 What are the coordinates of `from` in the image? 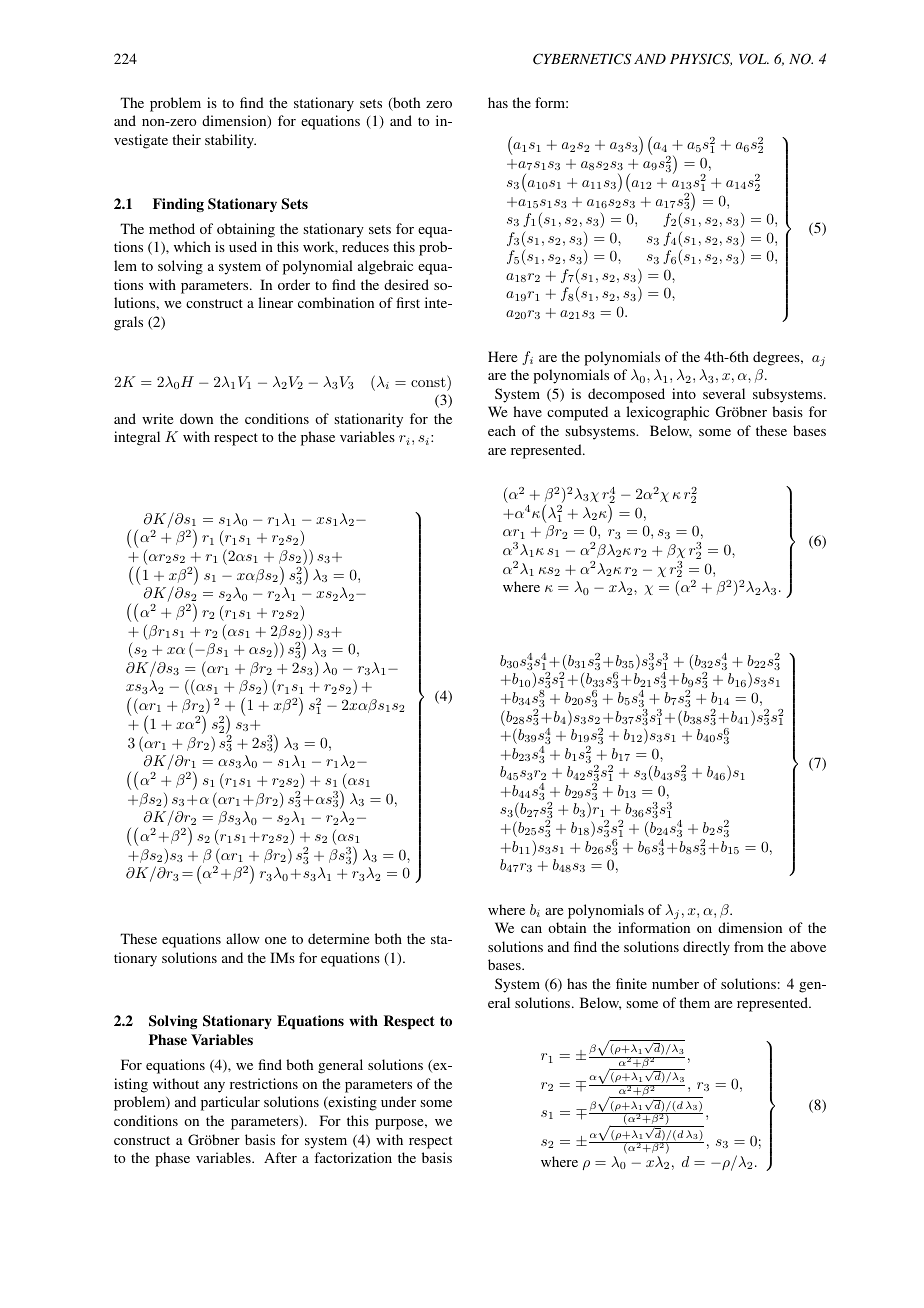 It's located at (749, 946).
